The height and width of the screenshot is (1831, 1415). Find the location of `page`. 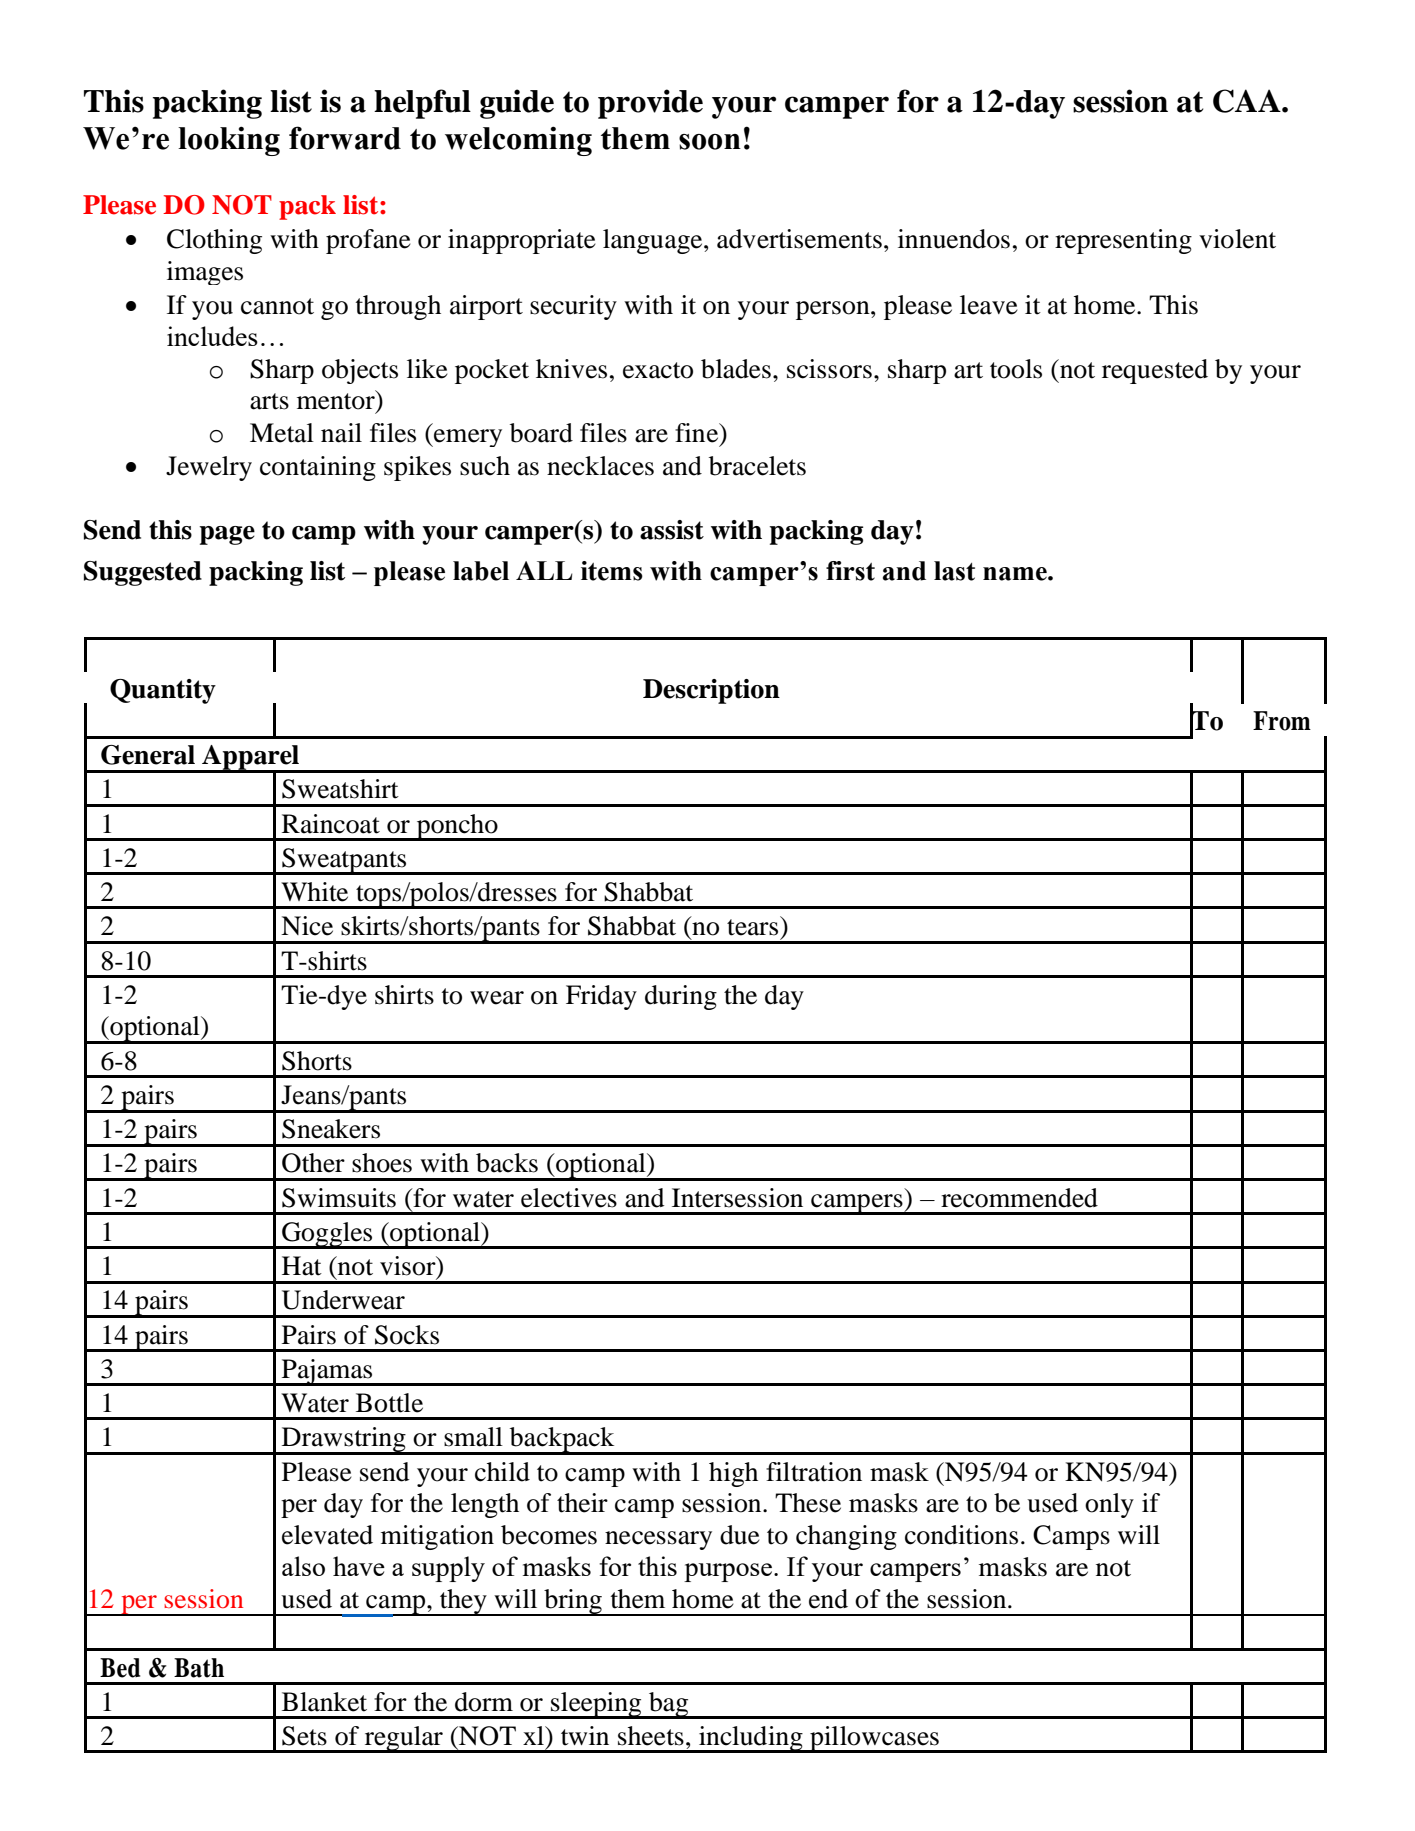

page is located at coordinates (227, 535).
